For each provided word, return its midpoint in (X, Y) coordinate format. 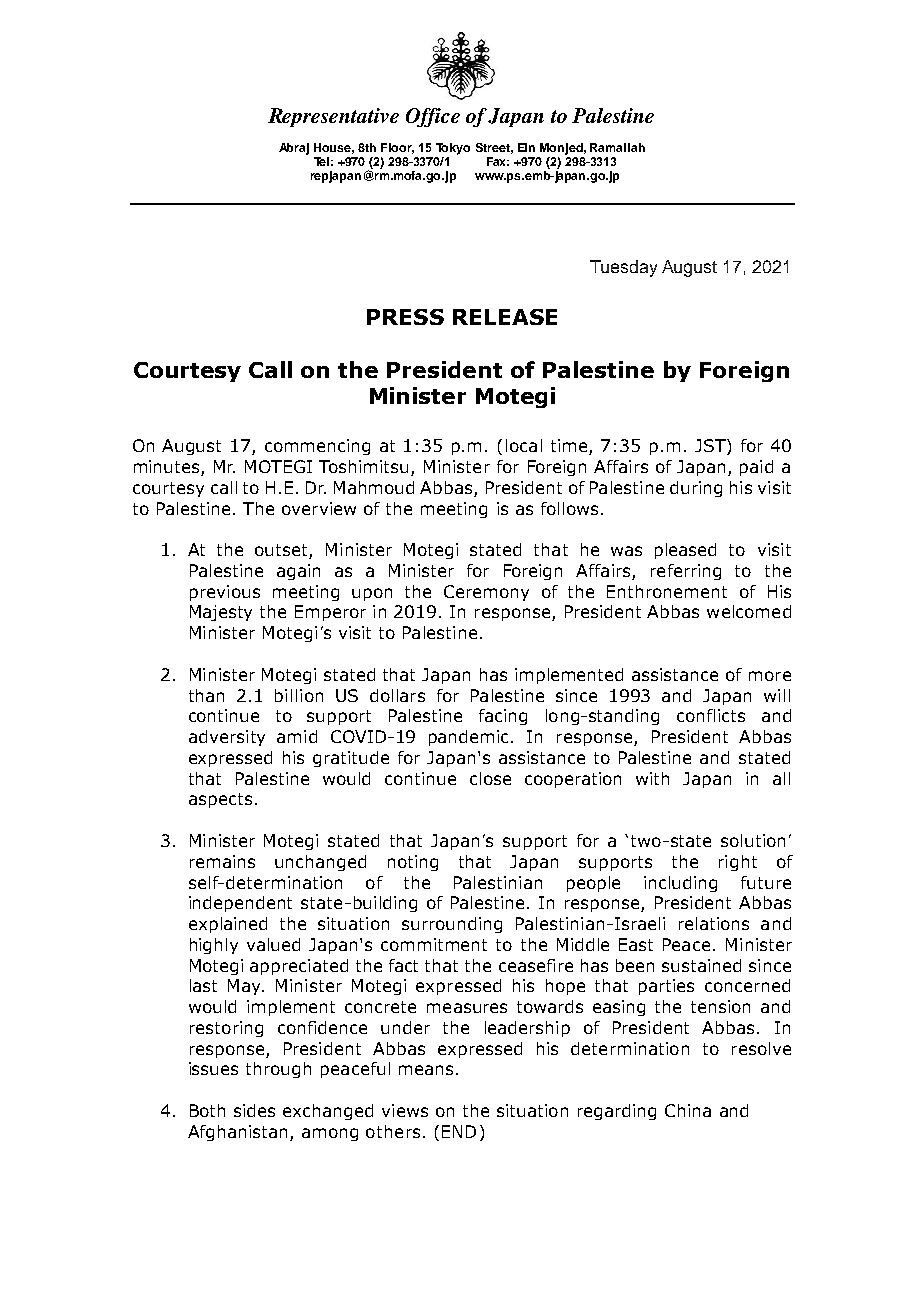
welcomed (749, 611)
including (680, 884)
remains (222, 861)
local (524, 445)
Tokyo (453, 149)
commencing (317, 447)
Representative (333, 117)
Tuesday (623, 268)
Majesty (221, 613)
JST (711, 447)
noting (413, 863)
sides (254, 1110)
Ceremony (486, 593)
